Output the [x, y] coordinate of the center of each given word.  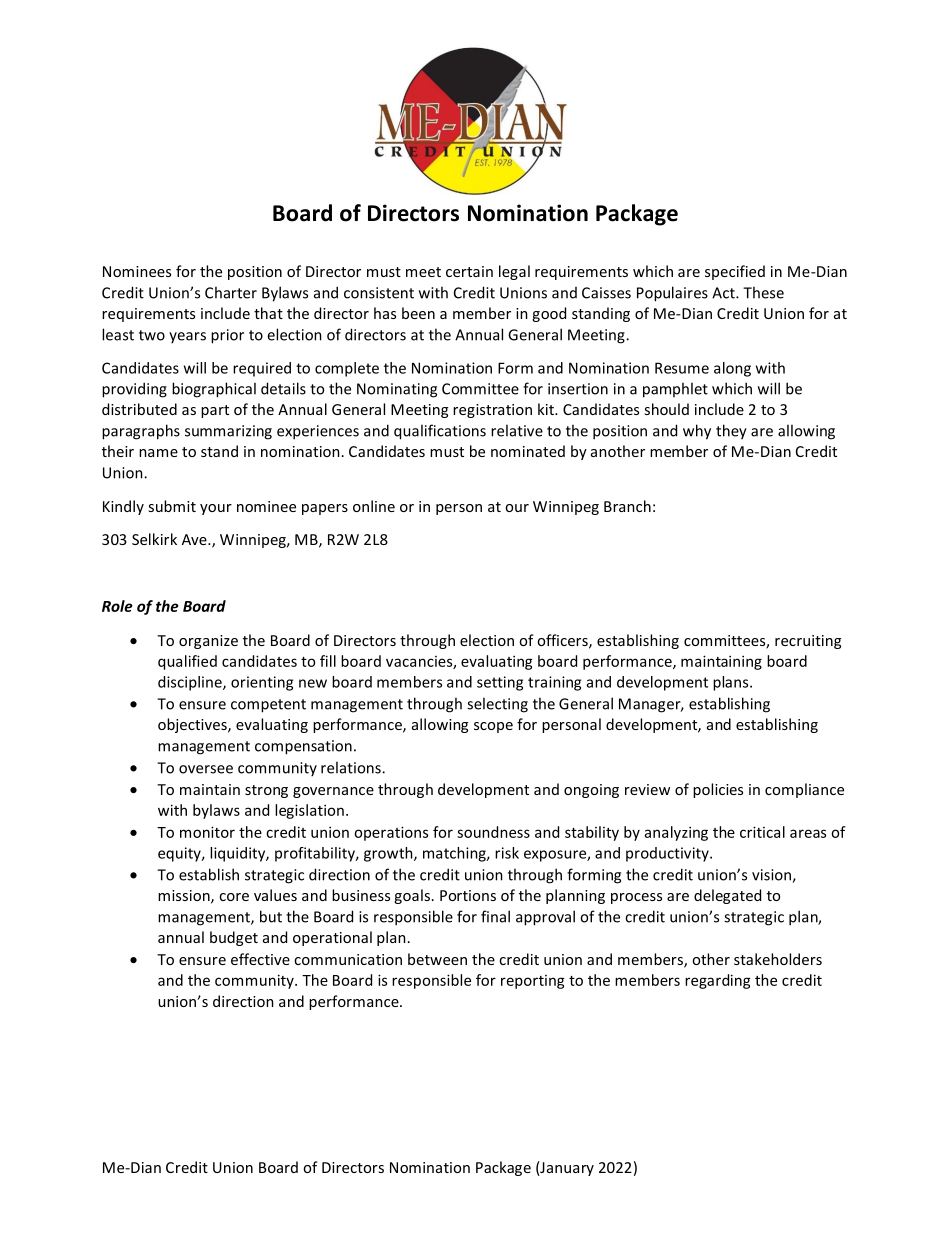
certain [469, 271]
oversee [206, 769]
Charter [231, 292]
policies [718, 790]
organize [208, 642]
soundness [493, 832]
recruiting [808, 642]
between [437, 959]
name [158, 453]
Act [724, 293]
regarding [718, 981]
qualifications [440, 432]
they [731, 432]
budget [234, 938]
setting [500, 683]
